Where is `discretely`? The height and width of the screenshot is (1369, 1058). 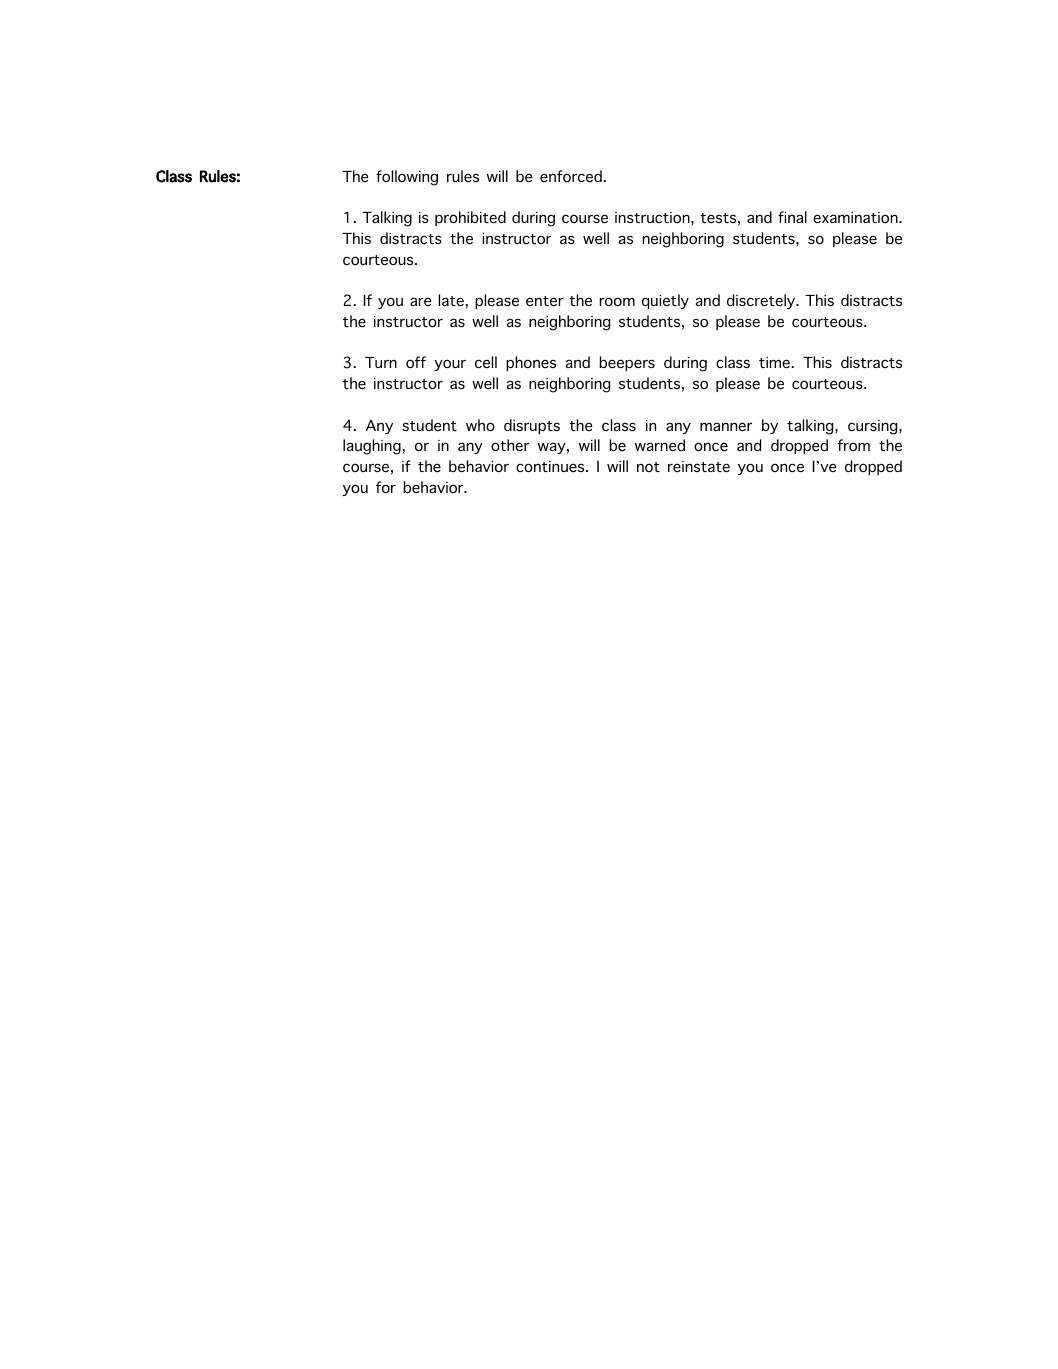 discretely is located at coordinates (762, 301).
